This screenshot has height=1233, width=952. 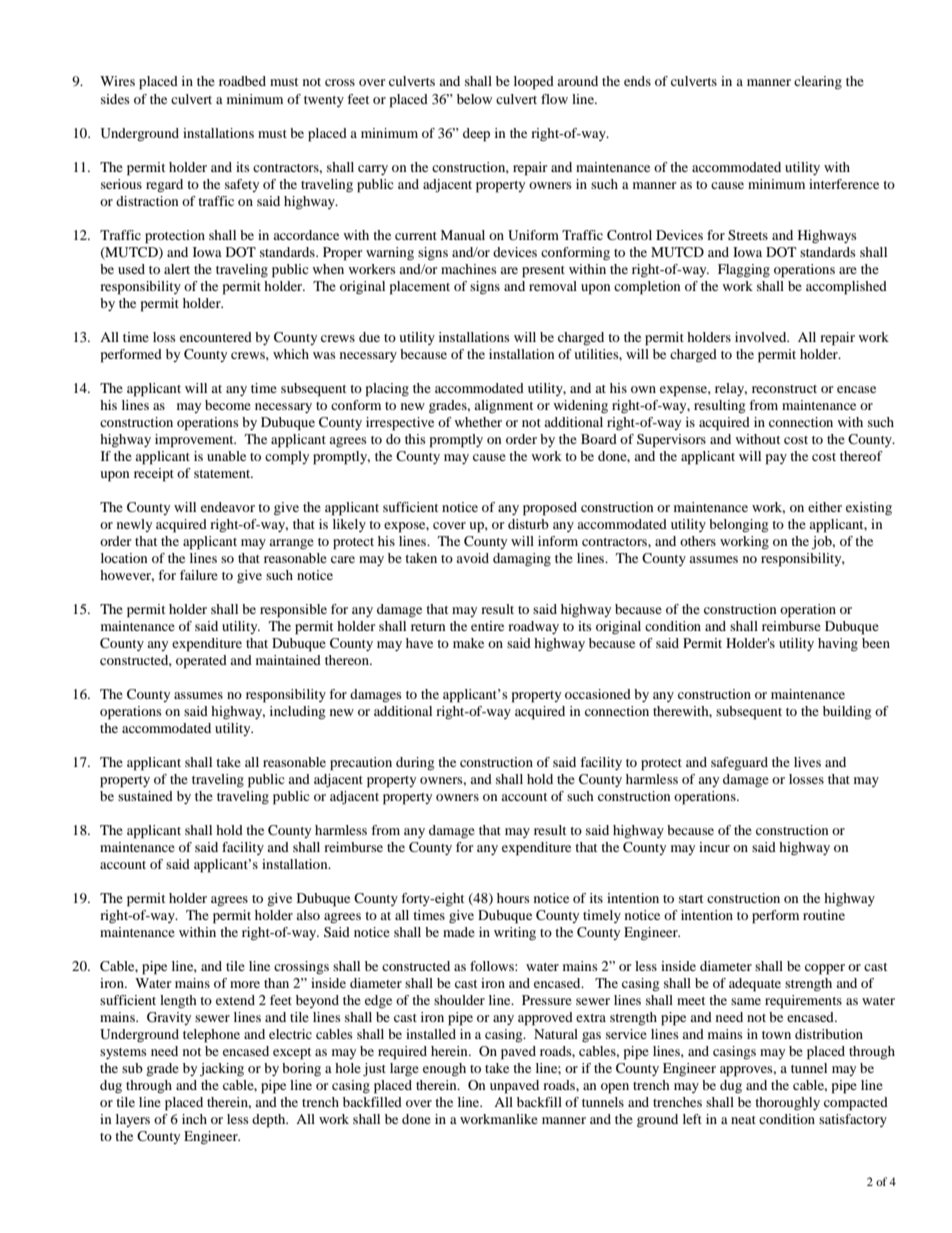 What do you see at coordinates (487, 626) in the screenshot?
I see `entire` at bounding box center [487, 626].
